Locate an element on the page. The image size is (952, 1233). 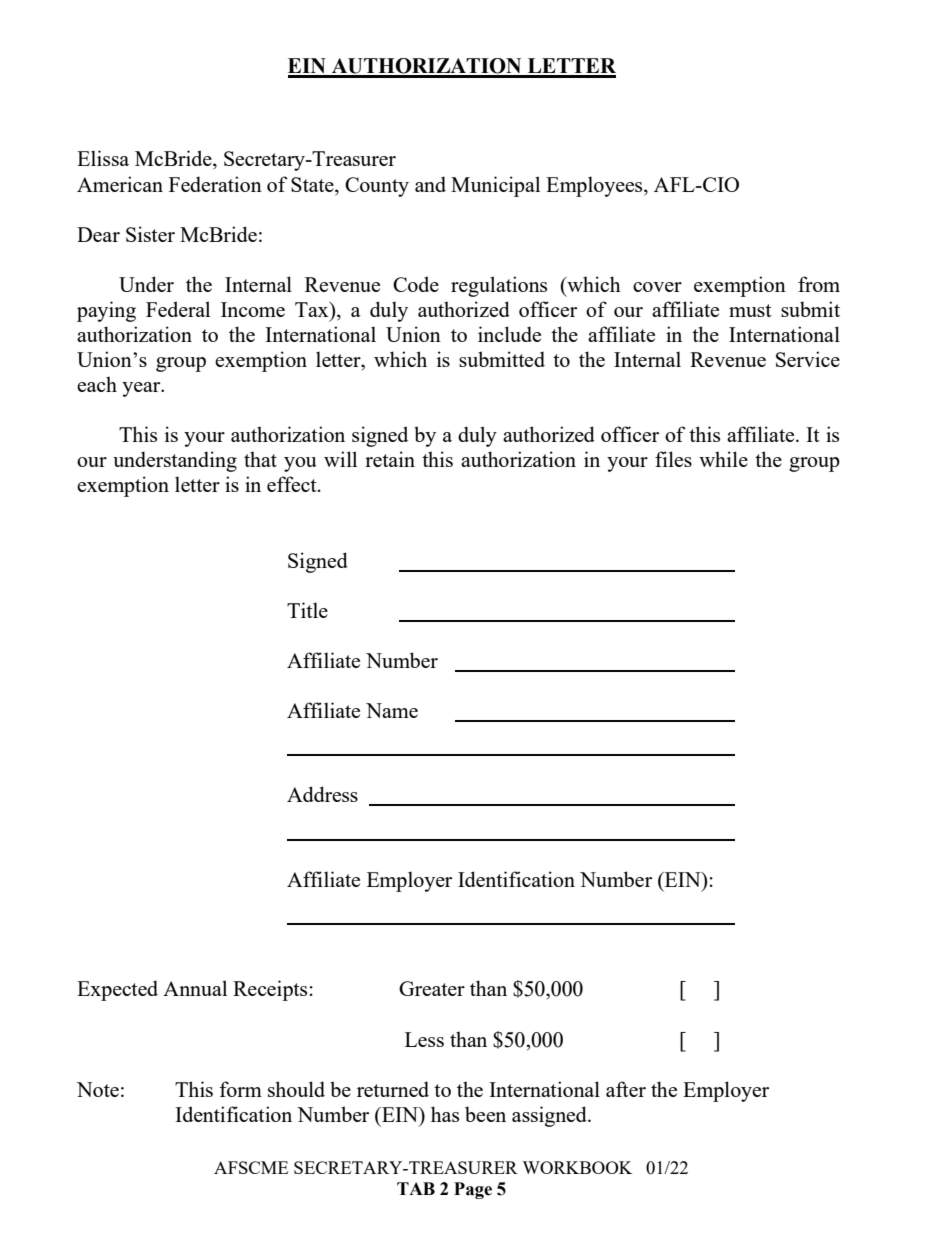
Municipal is located at coordinates (495, 186).
